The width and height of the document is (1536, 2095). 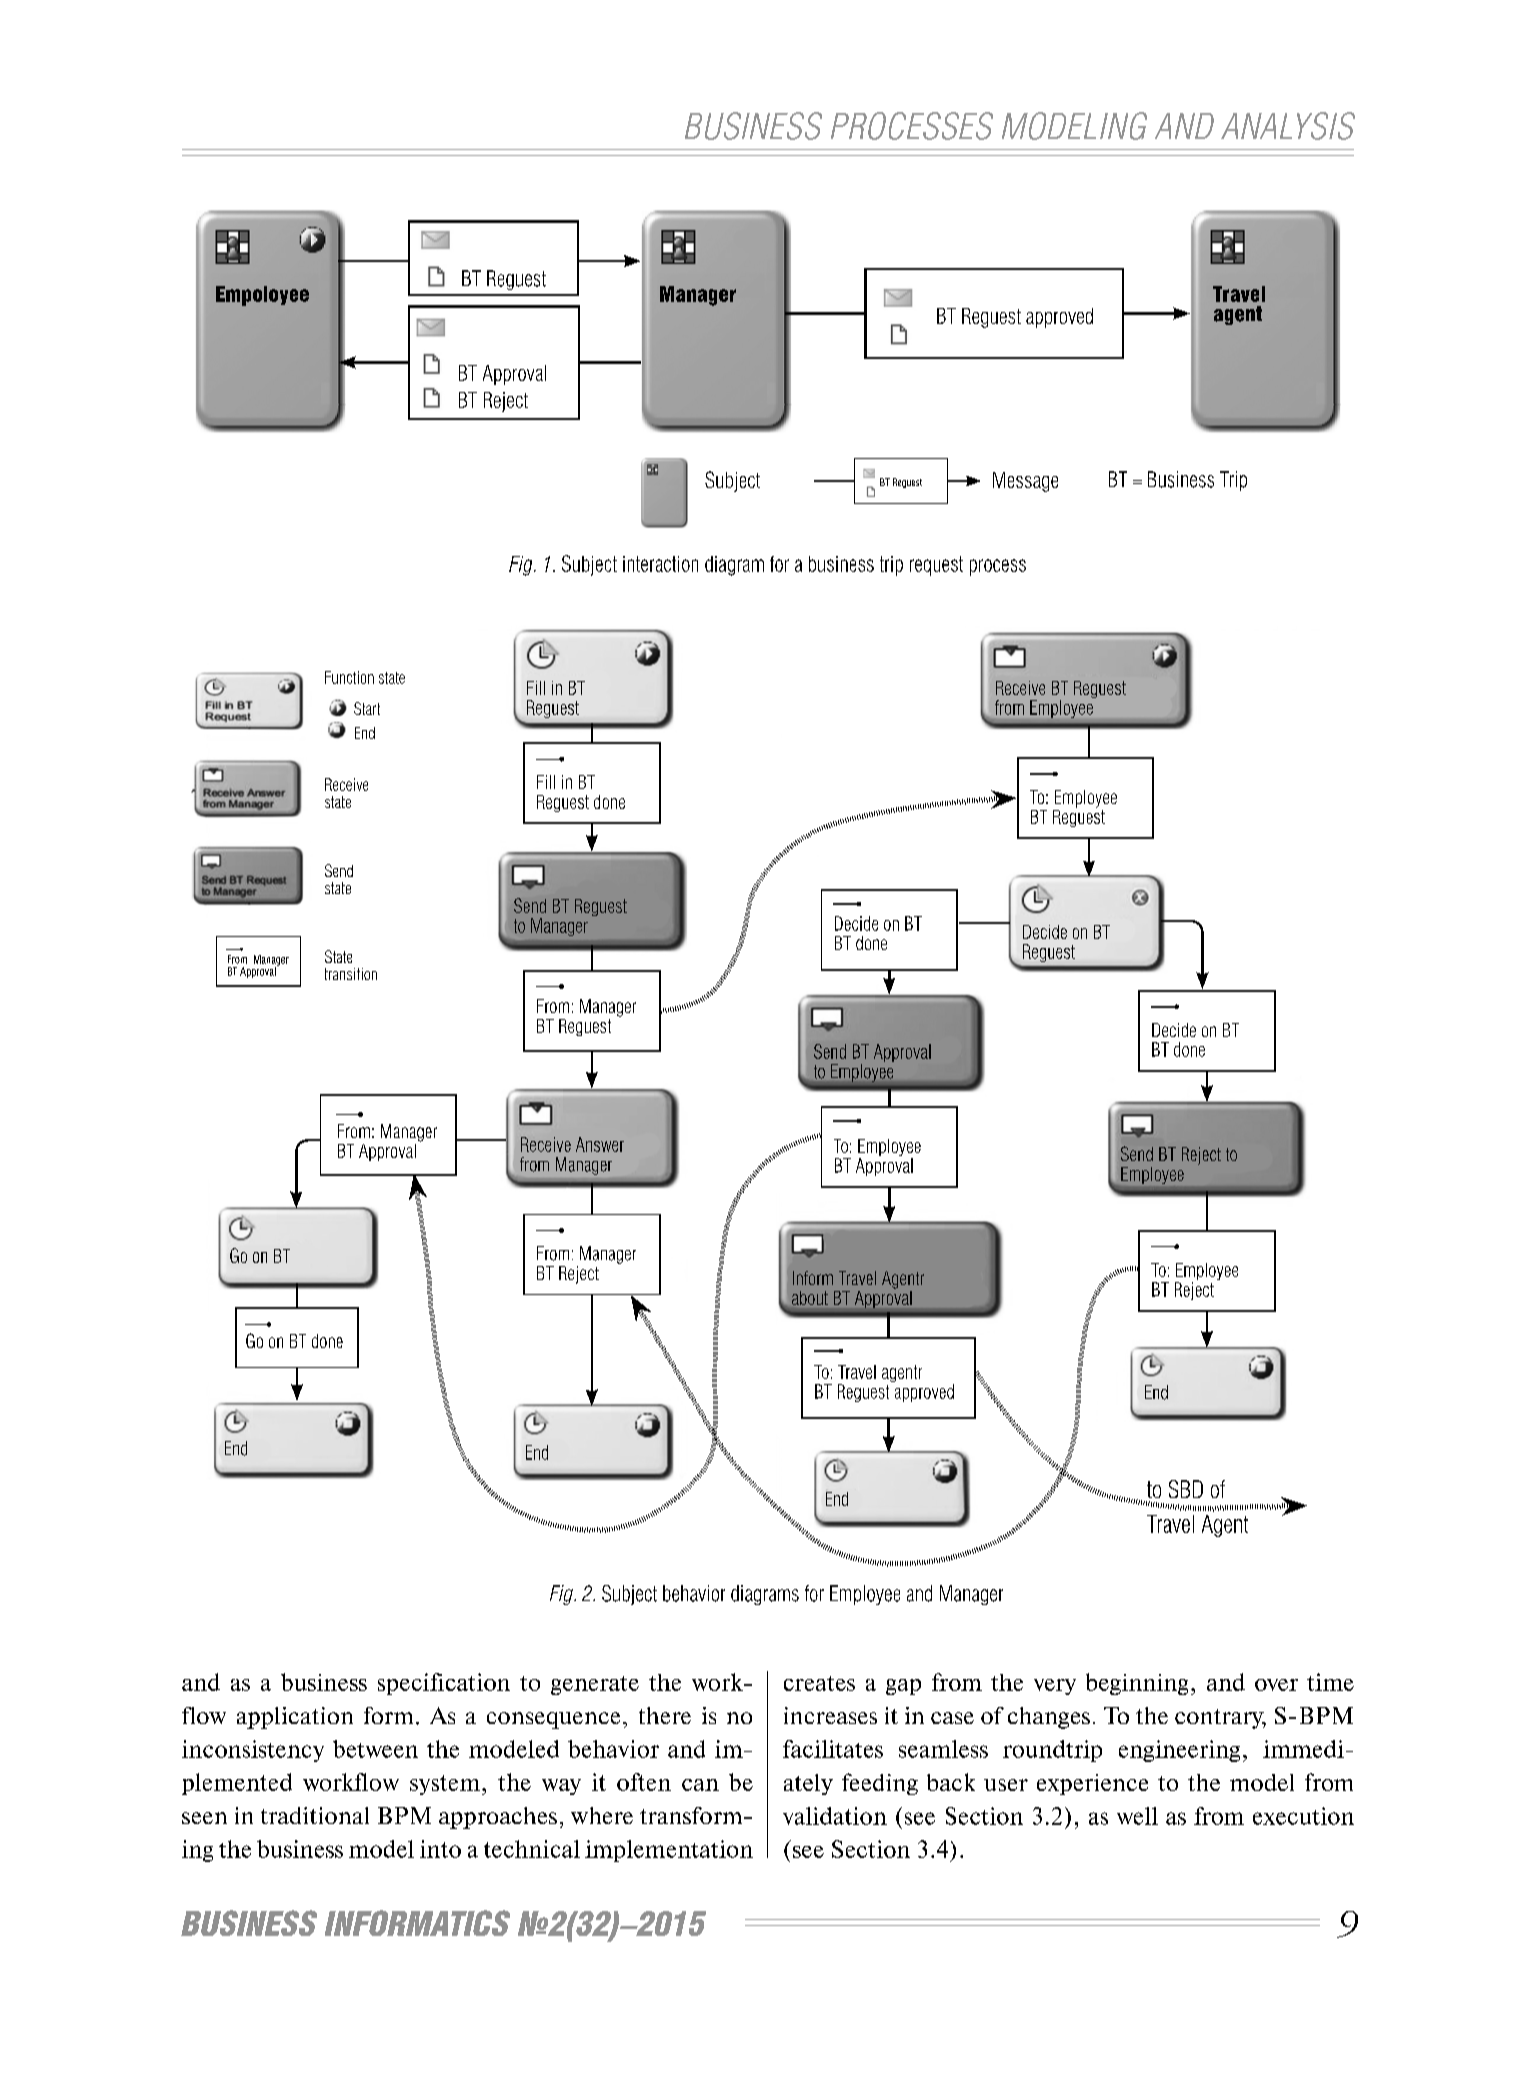 I want to click on Message, so click(x=1025, y=482).
